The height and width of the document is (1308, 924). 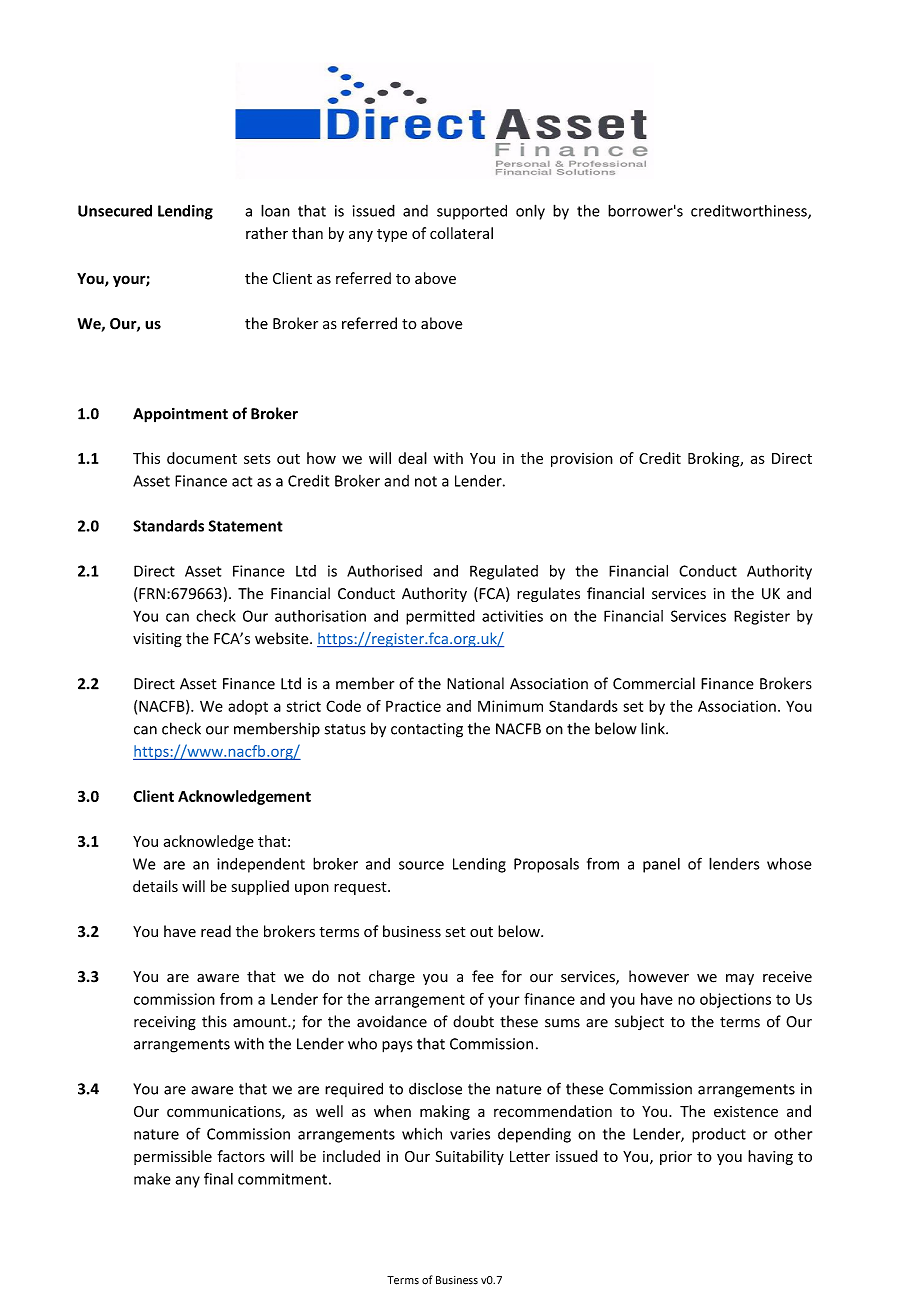 What do you see at coordinates (661, 865) in the document?
I see `panel` at bounding box center [661, 865].
